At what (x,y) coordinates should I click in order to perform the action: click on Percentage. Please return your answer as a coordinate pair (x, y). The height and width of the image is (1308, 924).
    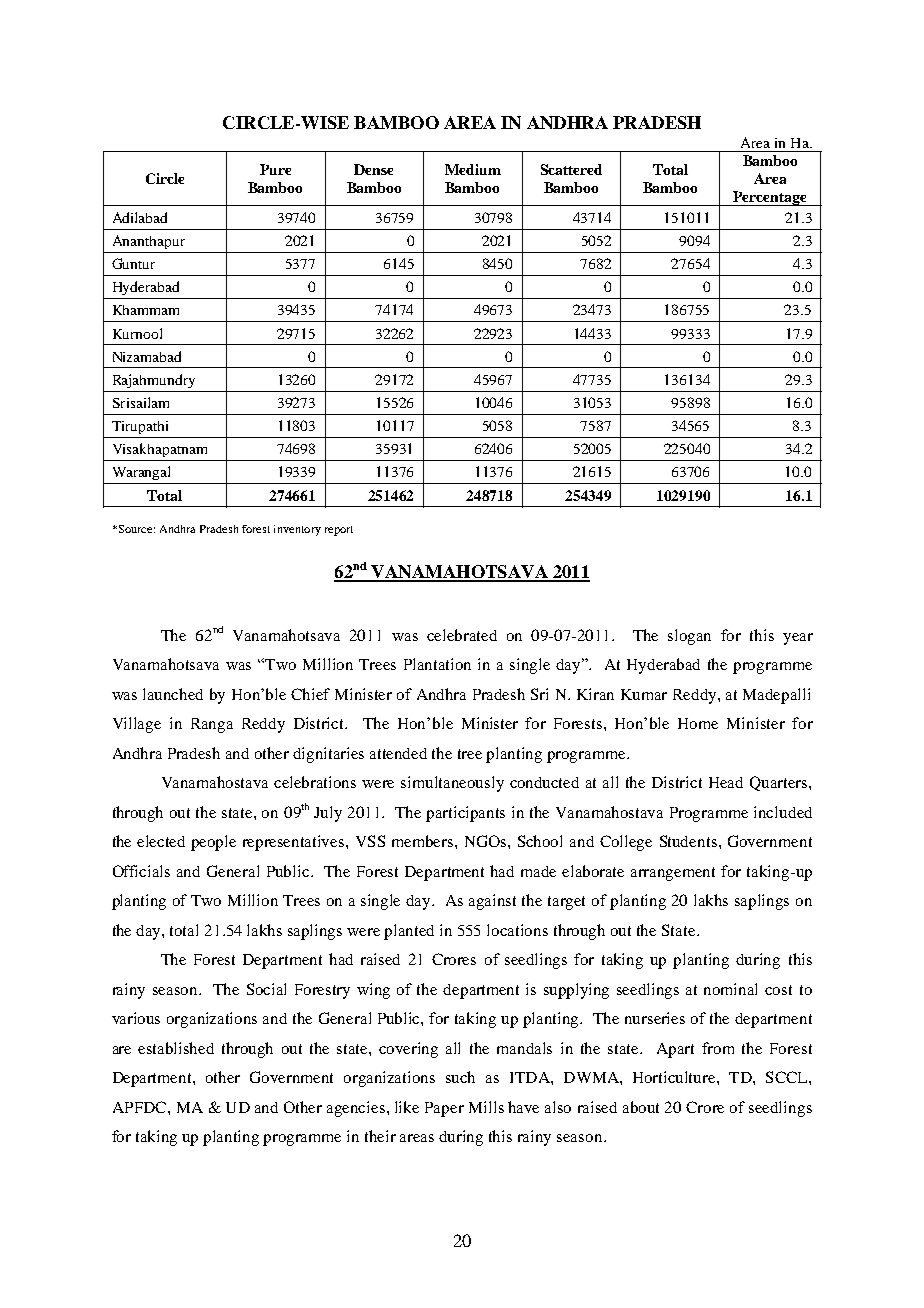
    Looking at the image, I should click on (770, 198).
